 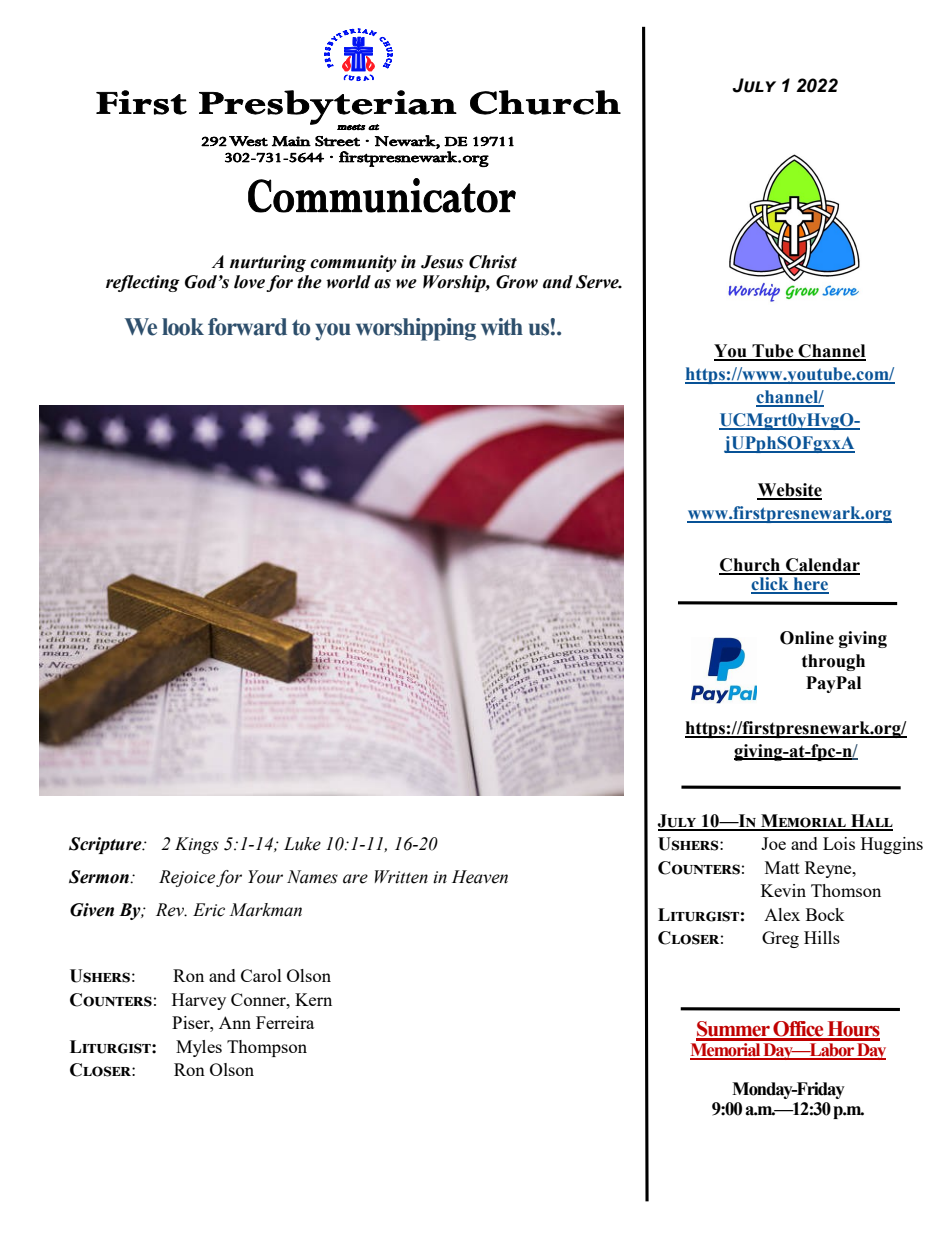 What do you see at coordinates (313, 999) in the screenshot?
I see `Kern` at bounding box center [313, 999].
